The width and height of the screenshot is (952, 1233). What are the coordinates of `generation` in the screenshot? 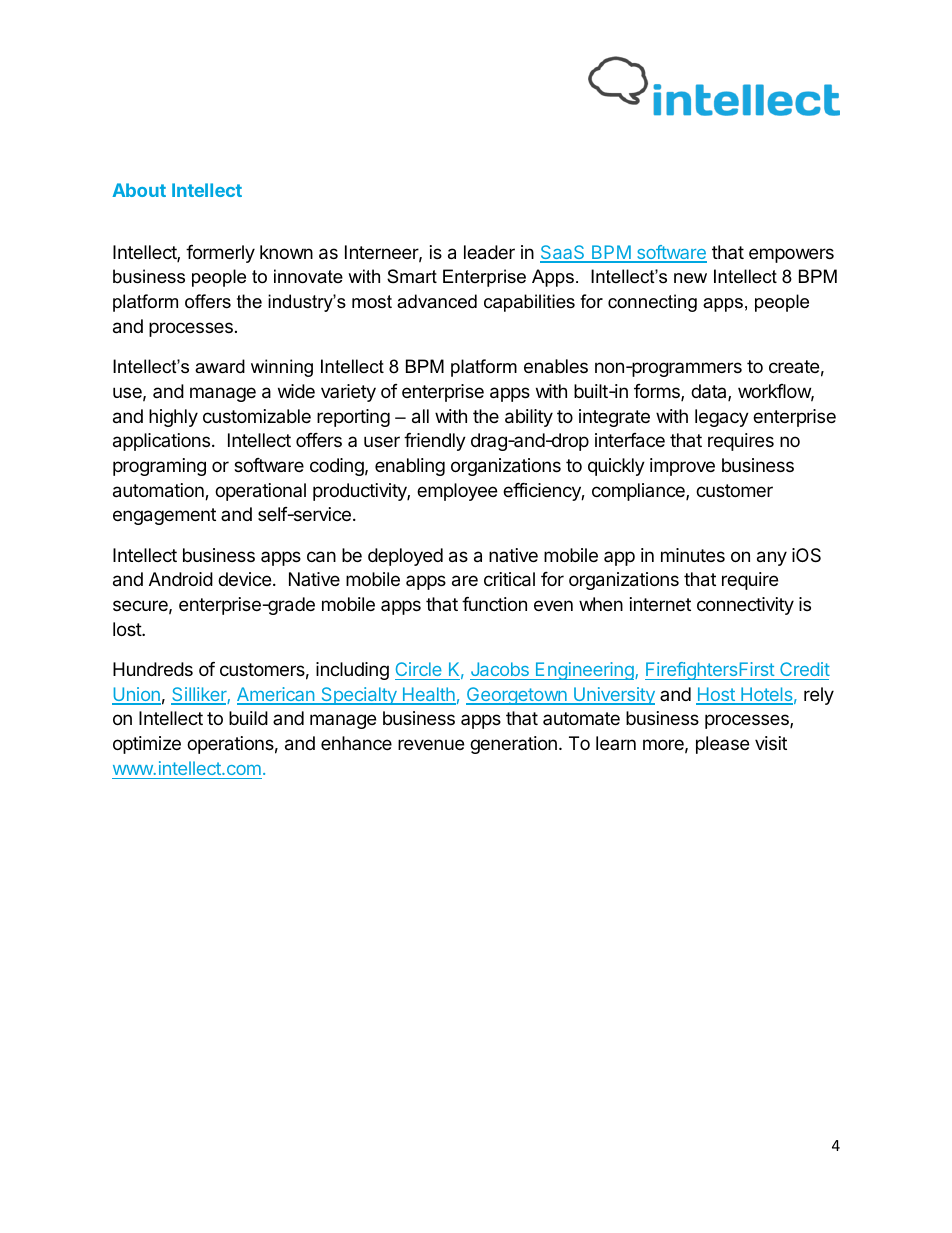 It's located at (513, 745).
